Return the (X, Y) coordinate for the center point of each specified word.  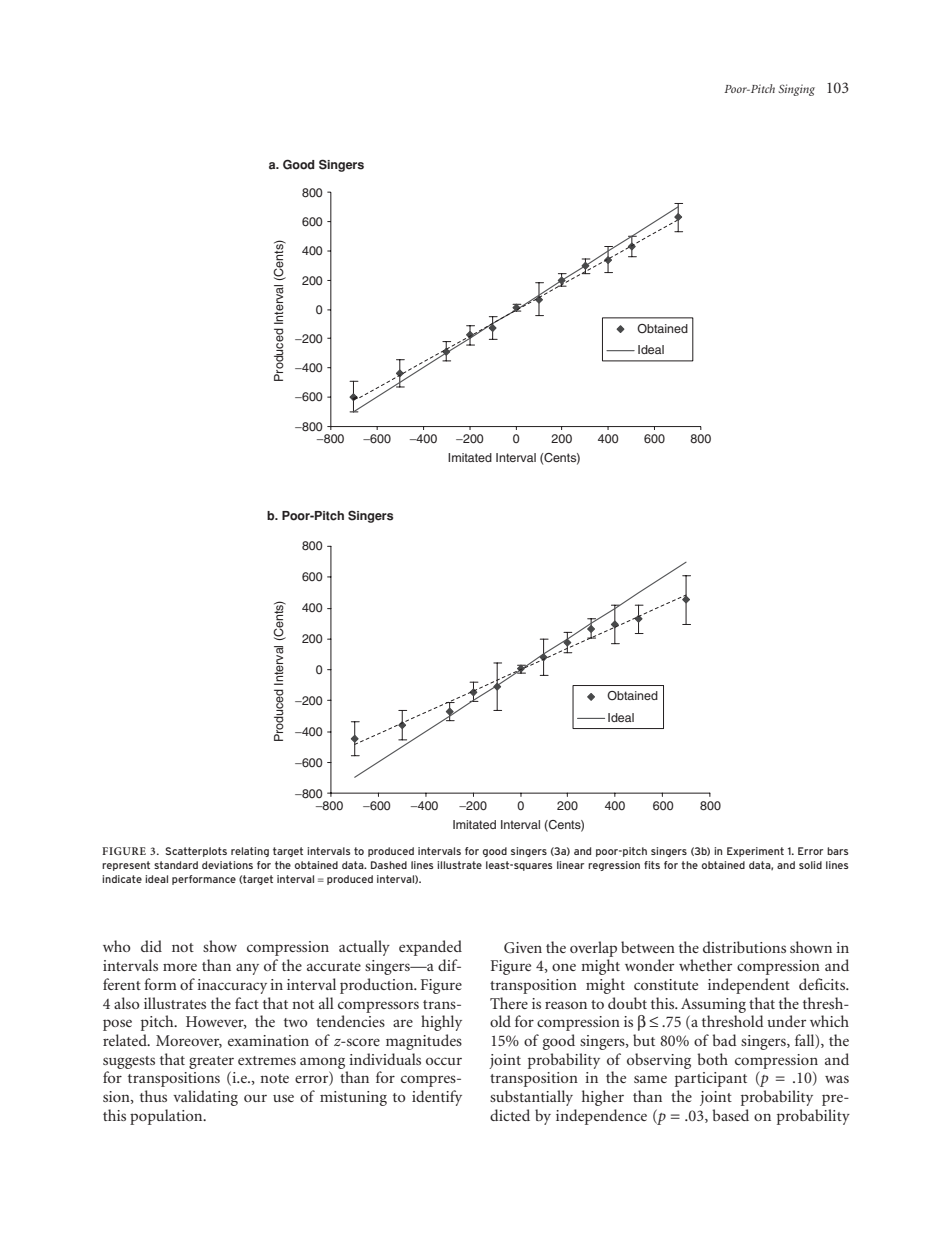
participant (711, 1079)
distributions (744, 947)
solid (810, 865)
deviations (227, 865)
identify (437, 1098)
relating (250, 852)
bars (838, 851)
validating (205, 1098)
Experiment (755, 852)
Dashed (389, 865)
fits (652, 865)
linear (570, 865)
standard (176, 865)
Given (523, 948)
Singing (796, 90)
